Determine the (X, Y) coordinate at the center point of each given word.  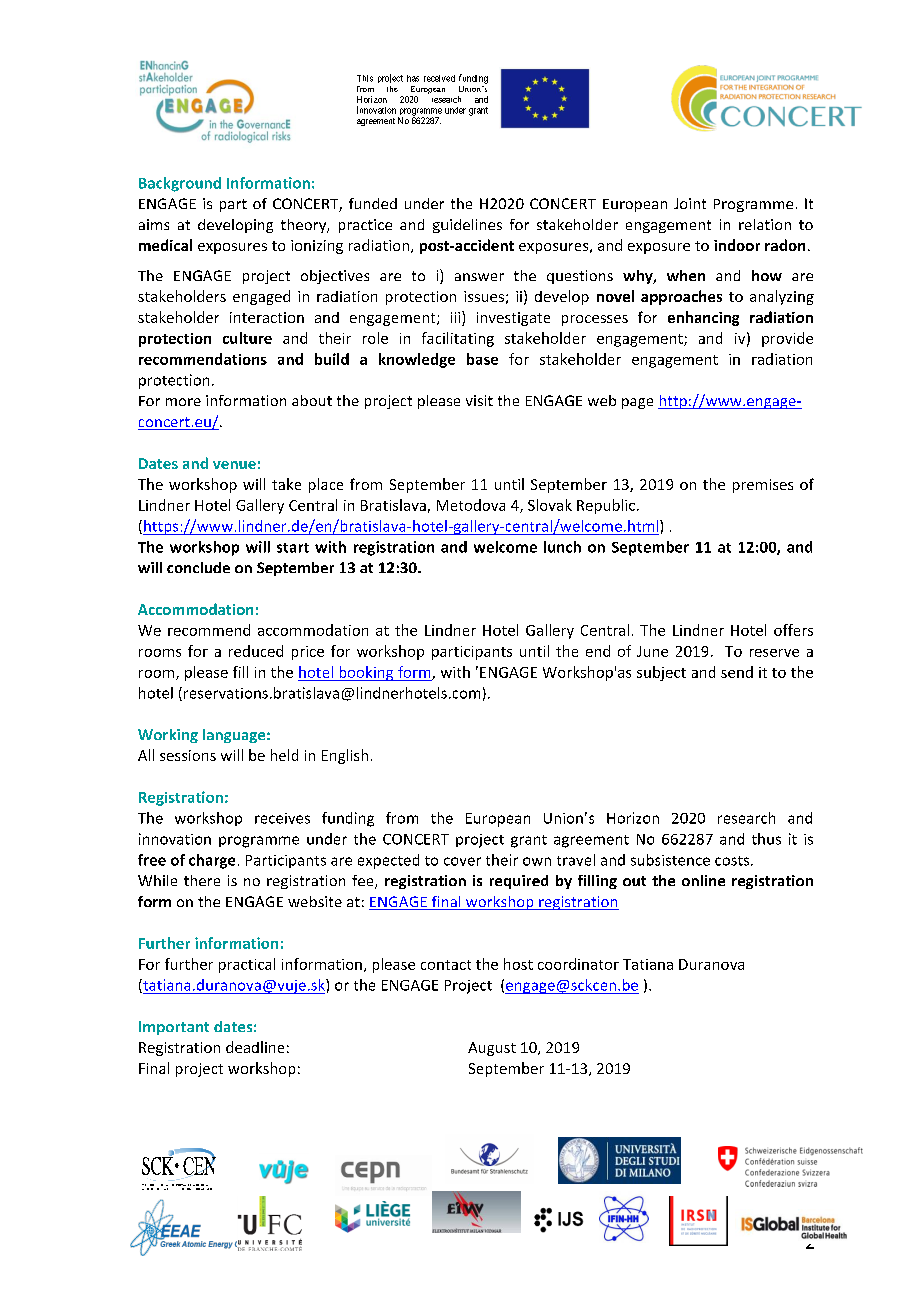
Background (180, 184)
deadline (255, 1047)
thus (766, 839)
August (492, 1049)
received (439, 78)
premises (763, 486)
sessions (188, 755)
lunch (562, 547)
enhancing (703, 318)
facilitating (458, 339)
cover (462, 861)
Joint (690, 203)
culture (247, 338)
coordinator (578, 964)
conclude (198, 567)
